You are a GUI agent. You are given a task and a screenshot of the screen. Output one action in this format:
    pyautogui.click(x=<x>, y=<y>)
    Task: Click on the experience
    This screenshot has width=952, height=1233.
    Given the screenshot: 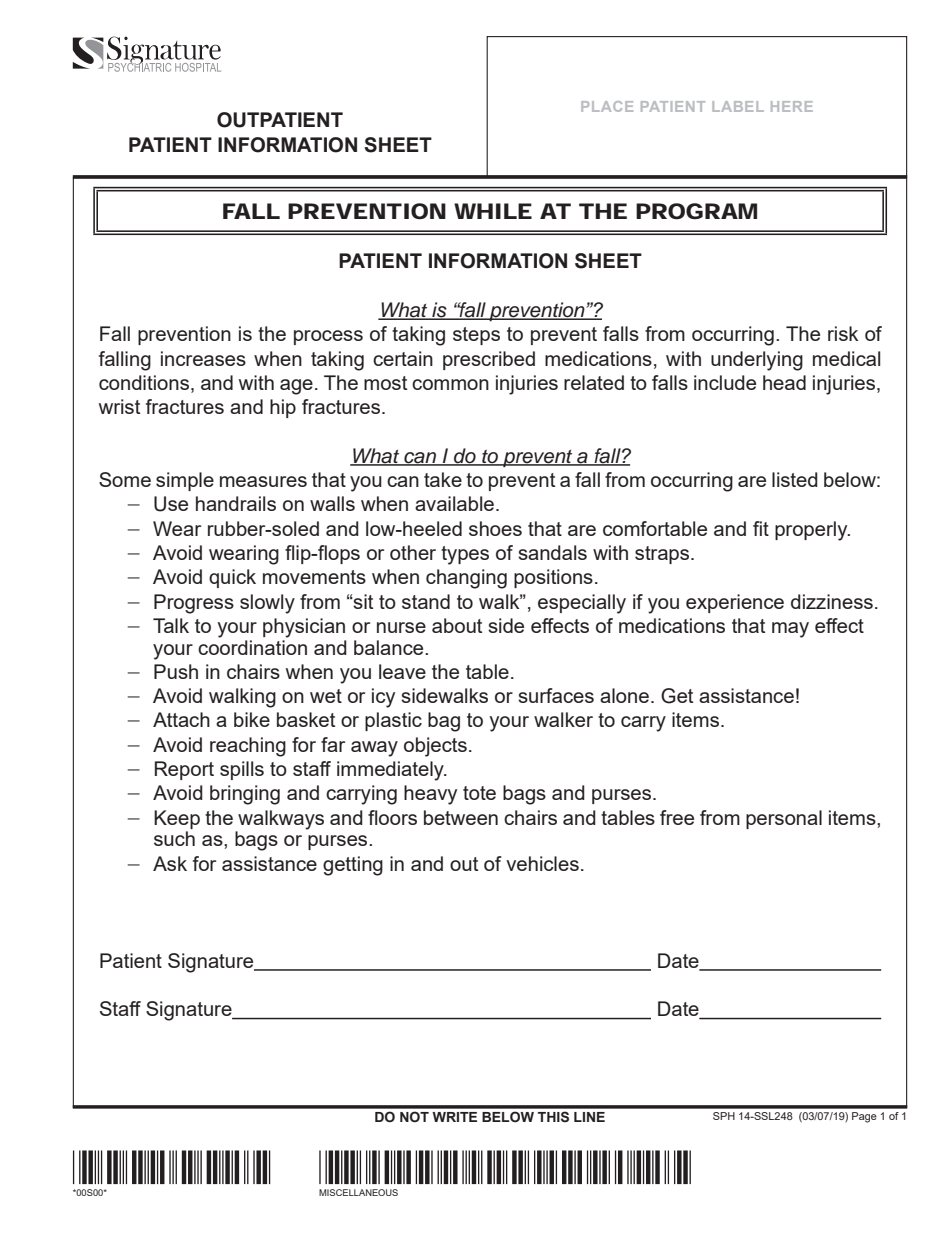 What is the action you would take?
    pyautogui.click(x=735, y=603)
